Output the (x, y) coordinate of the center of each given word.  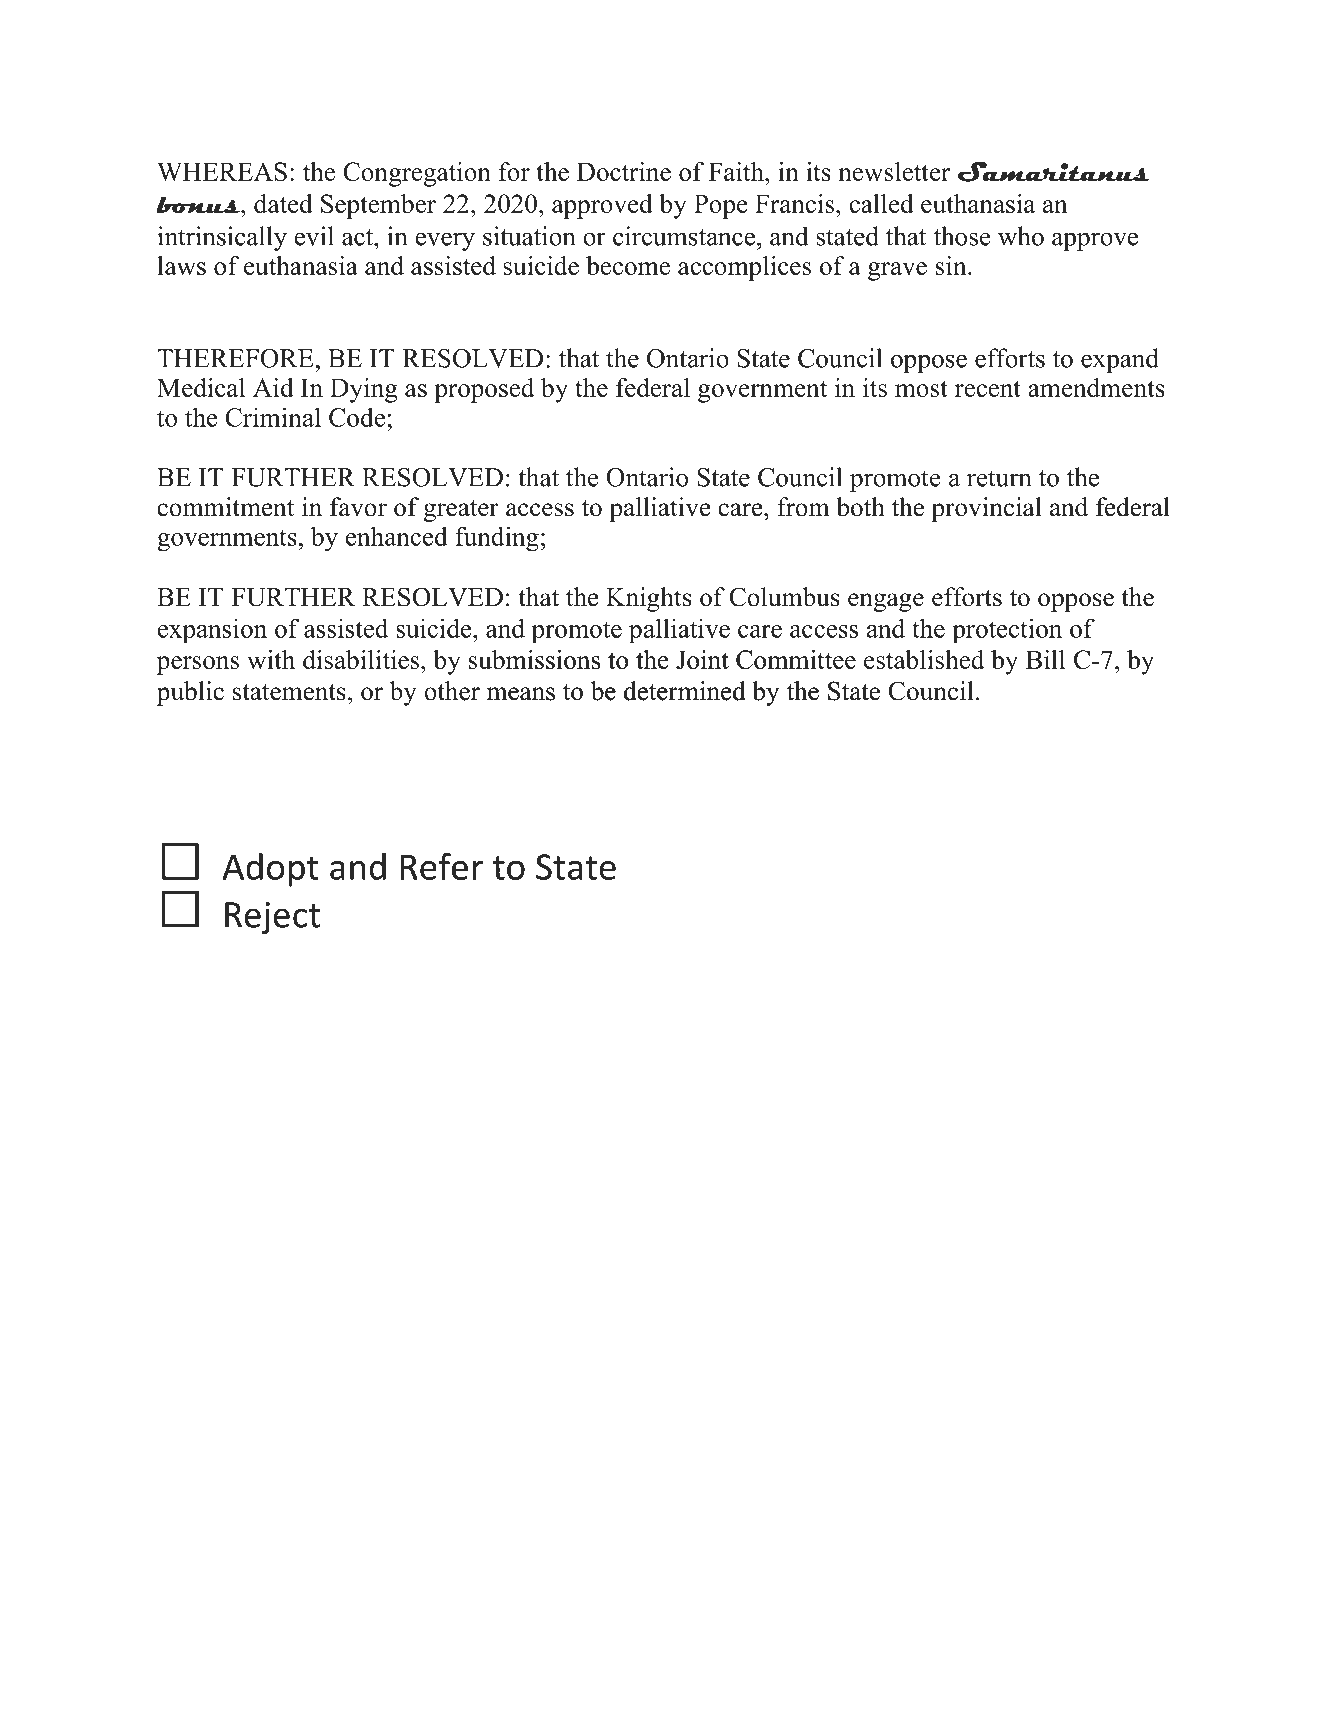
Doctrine (624, 171)
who (1021, 236)
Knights (649, 599)
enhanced (397, 536)
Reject (272, 918)
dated (283, 203)
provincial (986, 509)
